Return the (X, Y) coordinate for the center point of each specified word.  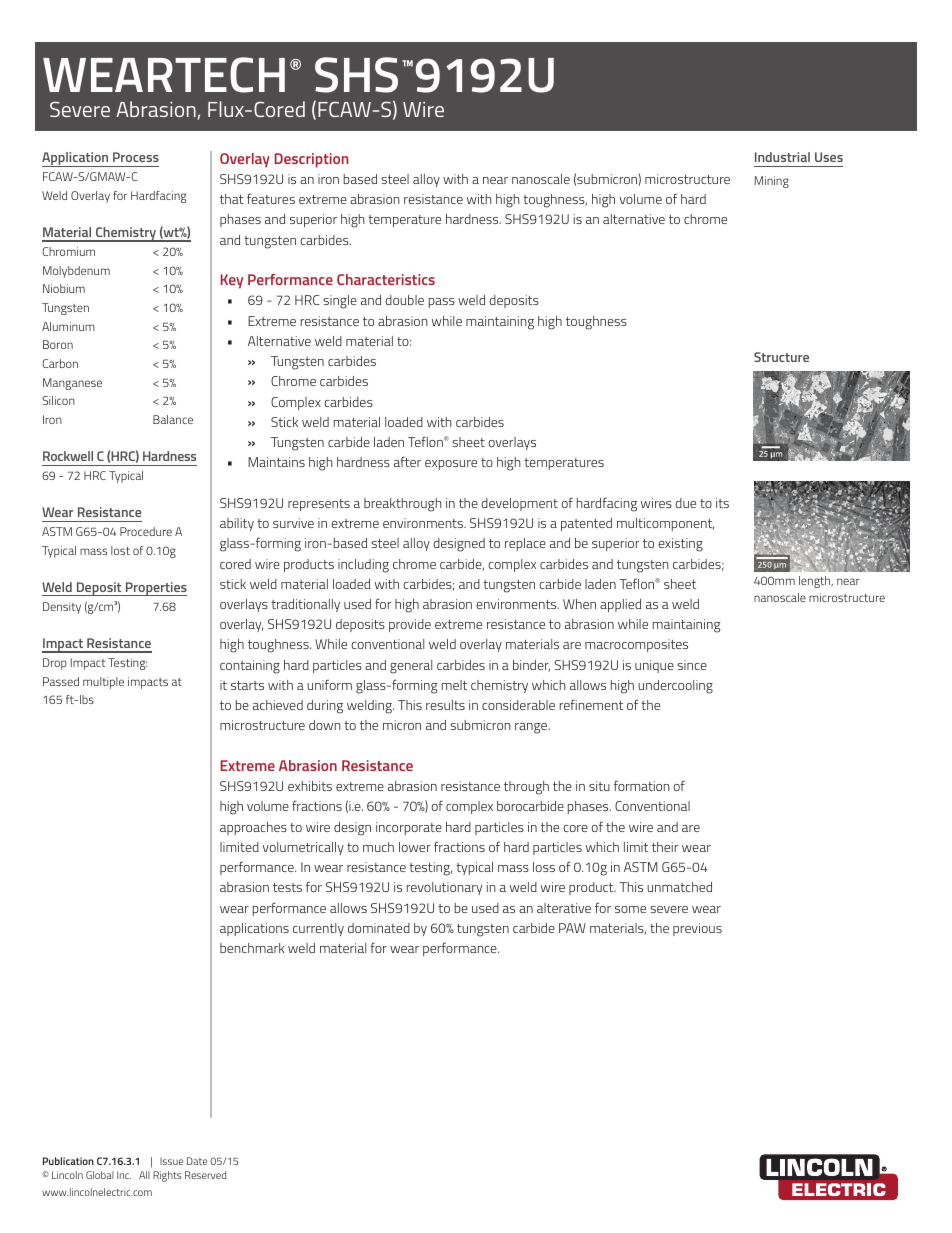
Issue (171, 1161)
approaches (253, 828)
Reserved (205, 1175)
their (665, 847)
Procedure (146, 531)
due (685, 503)
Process (136, 157)
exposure (451, 465)
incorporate (409, 828)
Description (312, 160)
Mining (772, 182)
